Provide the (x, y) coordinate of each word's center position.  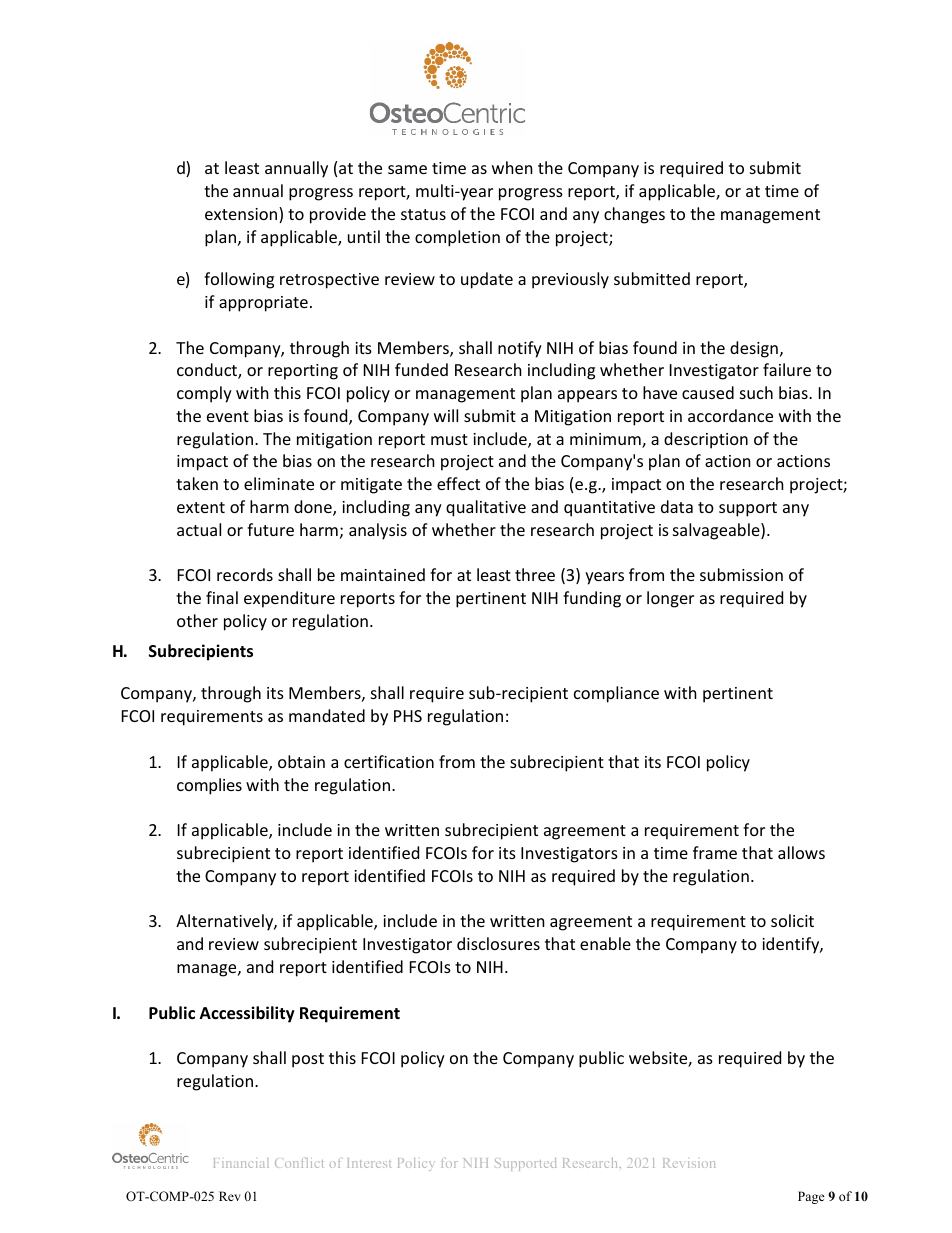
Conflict (299, 1163)
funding (592, 599)
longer (670, 599)
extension (242, 215)
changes (634, 215)
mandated (327, 715)
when (512, 167)
